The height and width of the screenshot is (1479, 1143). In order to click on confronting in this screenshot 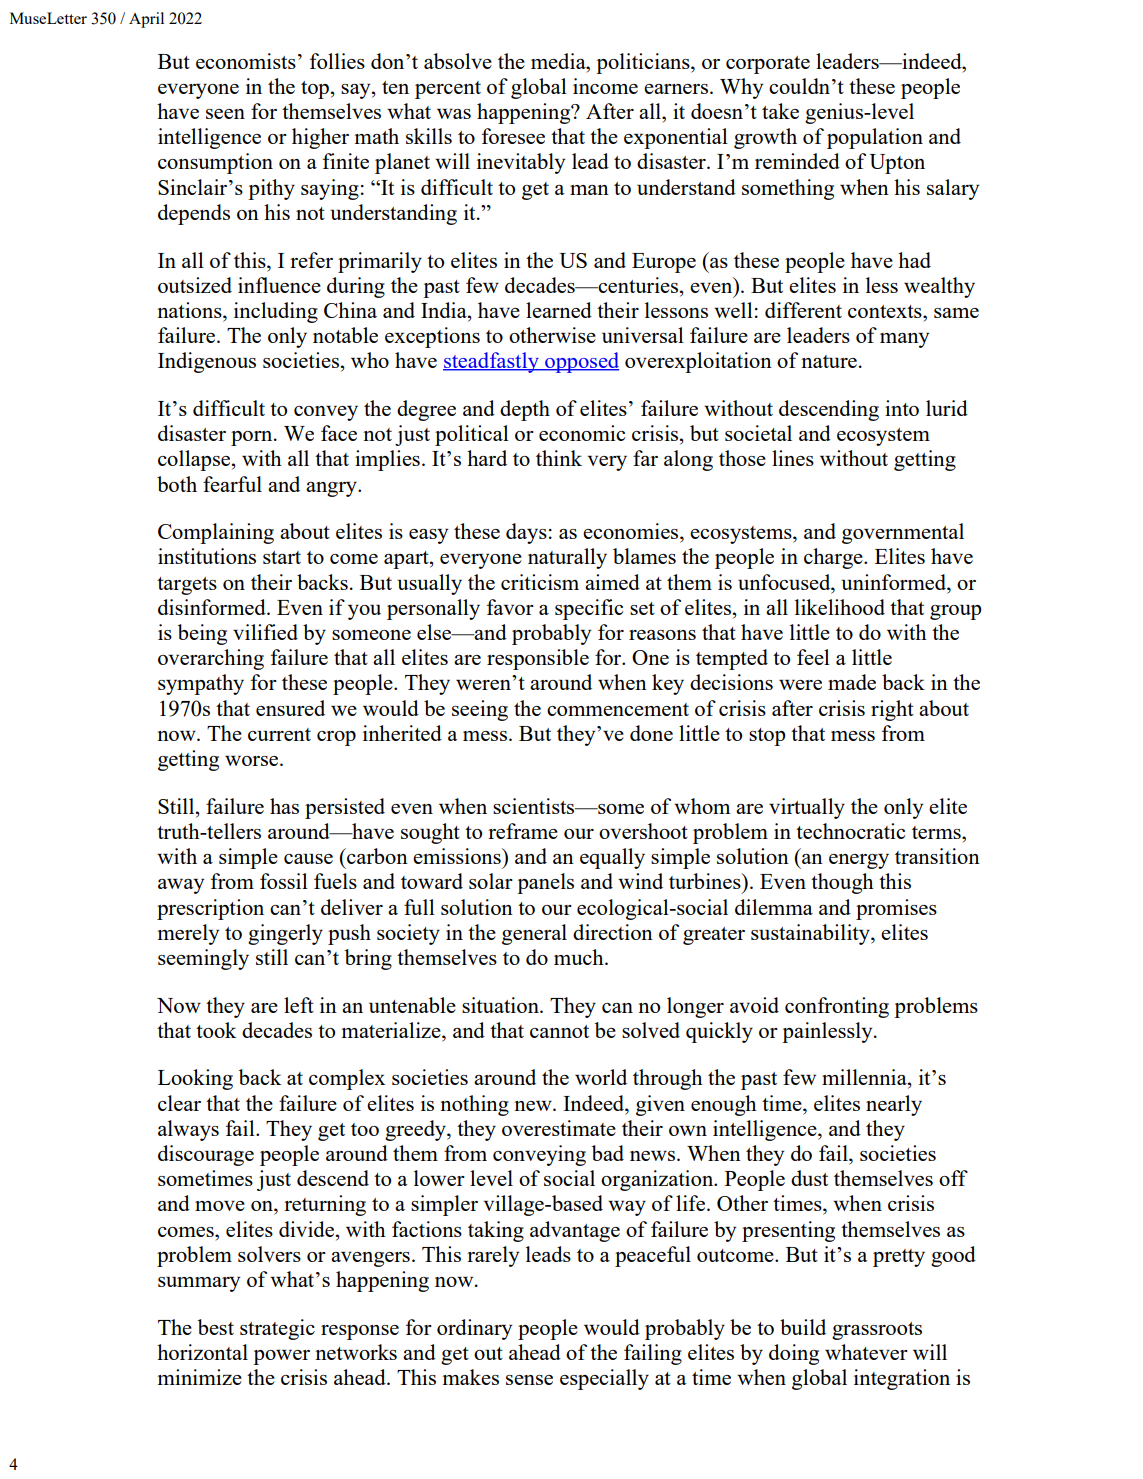, I will do `click(837, 1007)`.
